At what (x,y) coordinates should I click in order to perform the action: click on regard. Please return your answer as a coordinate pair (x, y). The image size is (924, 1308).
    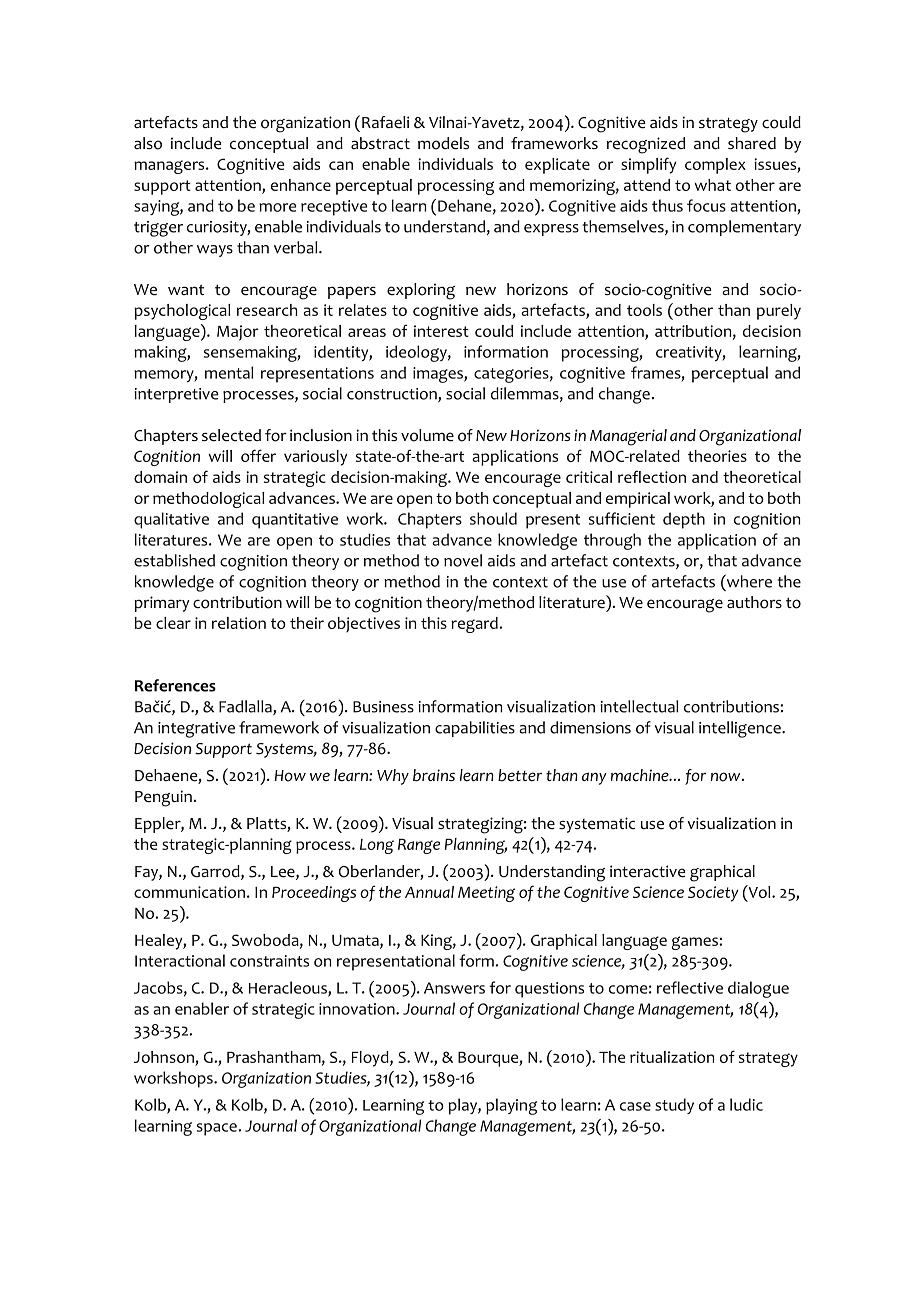
    Looking at the image, I should click on (475, 625).
